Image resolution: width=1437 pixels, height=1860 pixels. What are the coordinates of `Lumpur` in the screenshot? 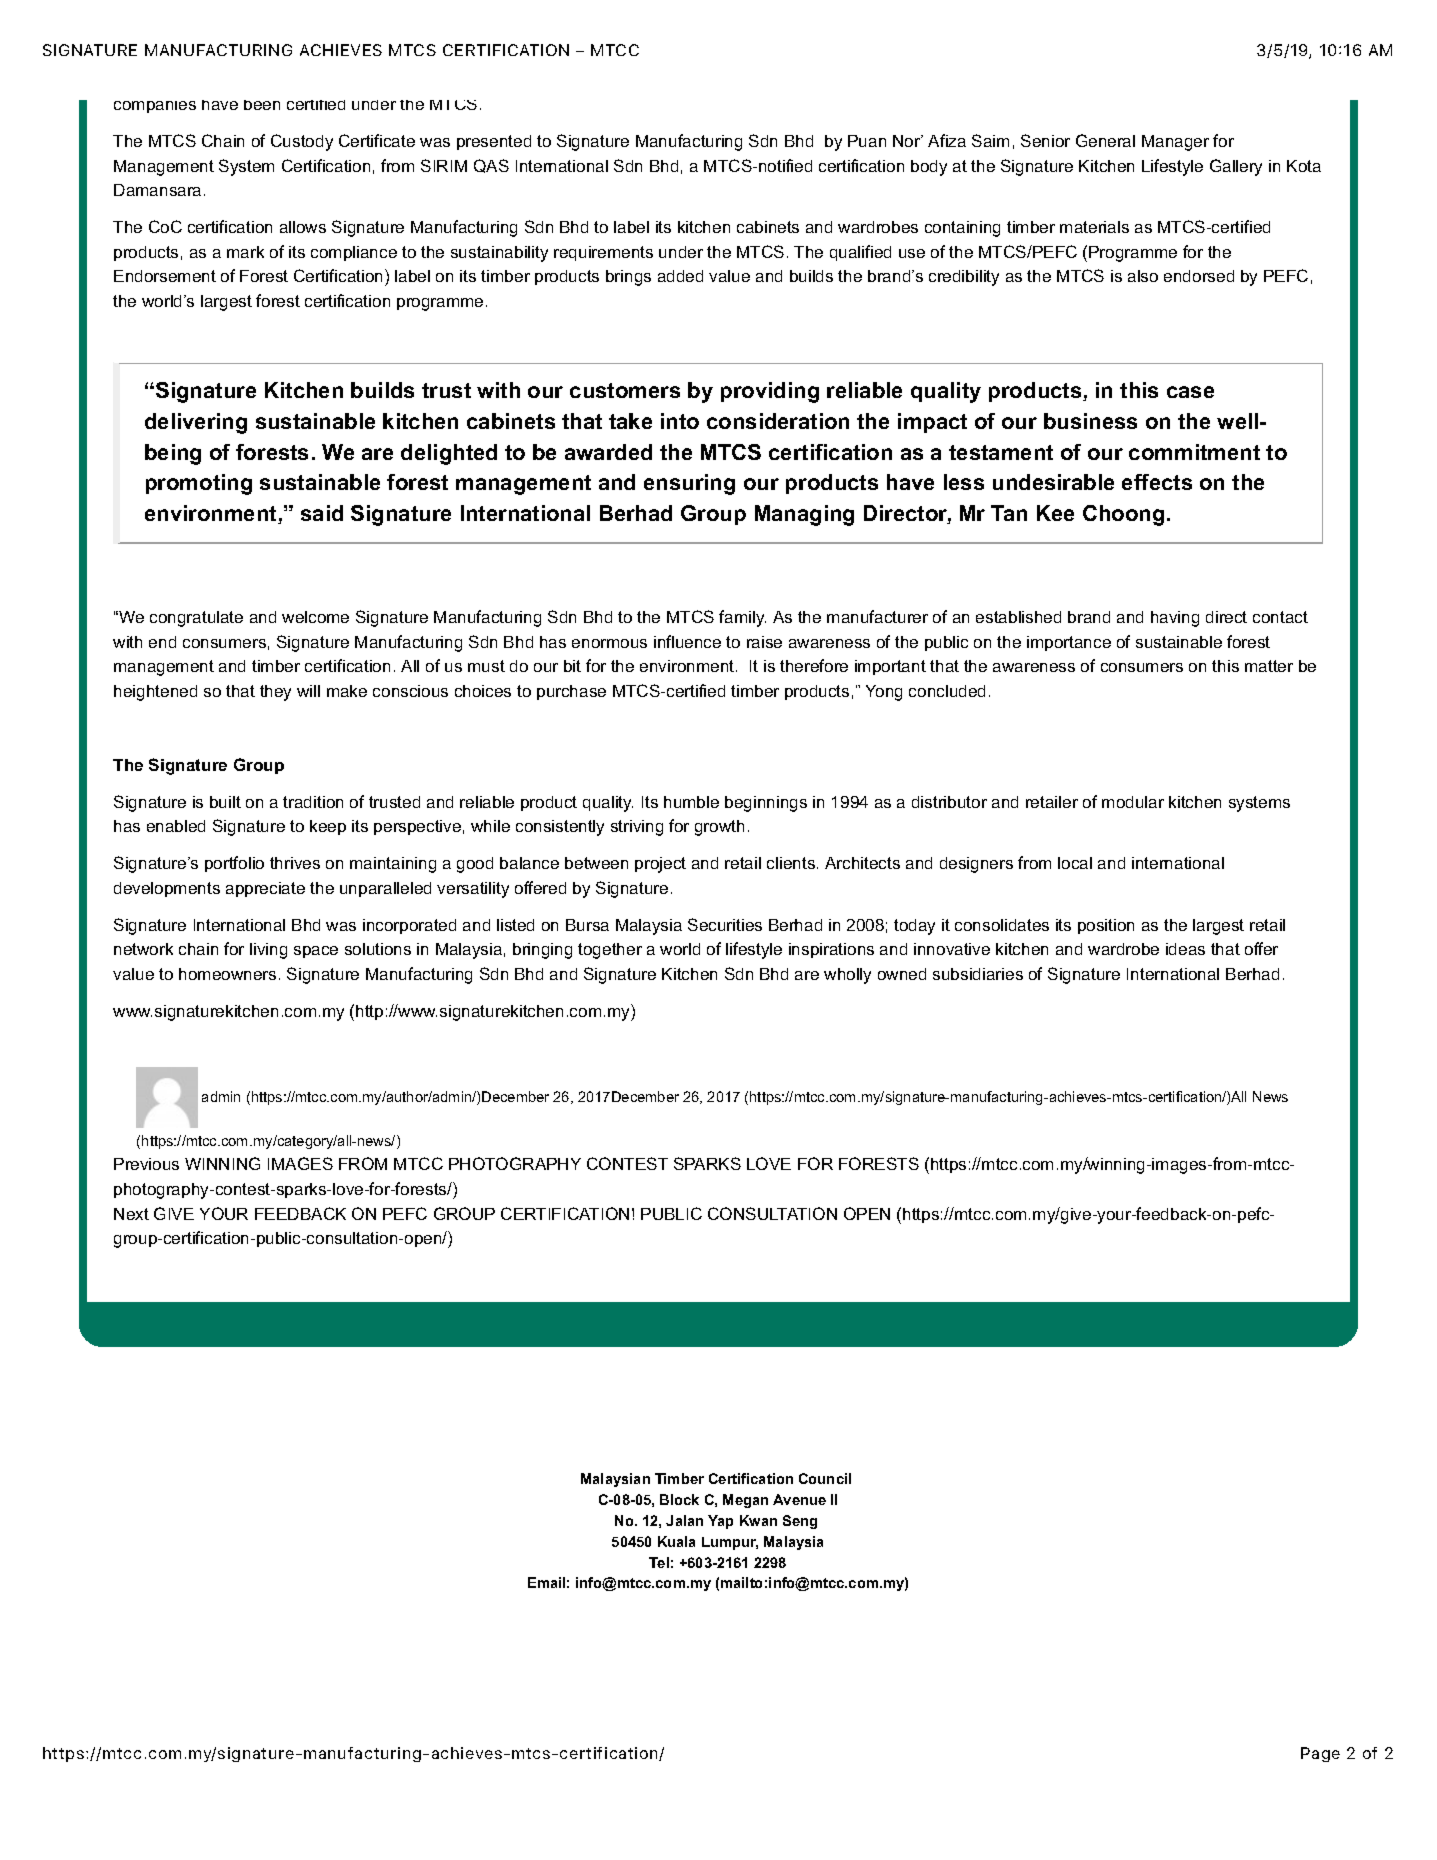 It's located at (730, 1543).
